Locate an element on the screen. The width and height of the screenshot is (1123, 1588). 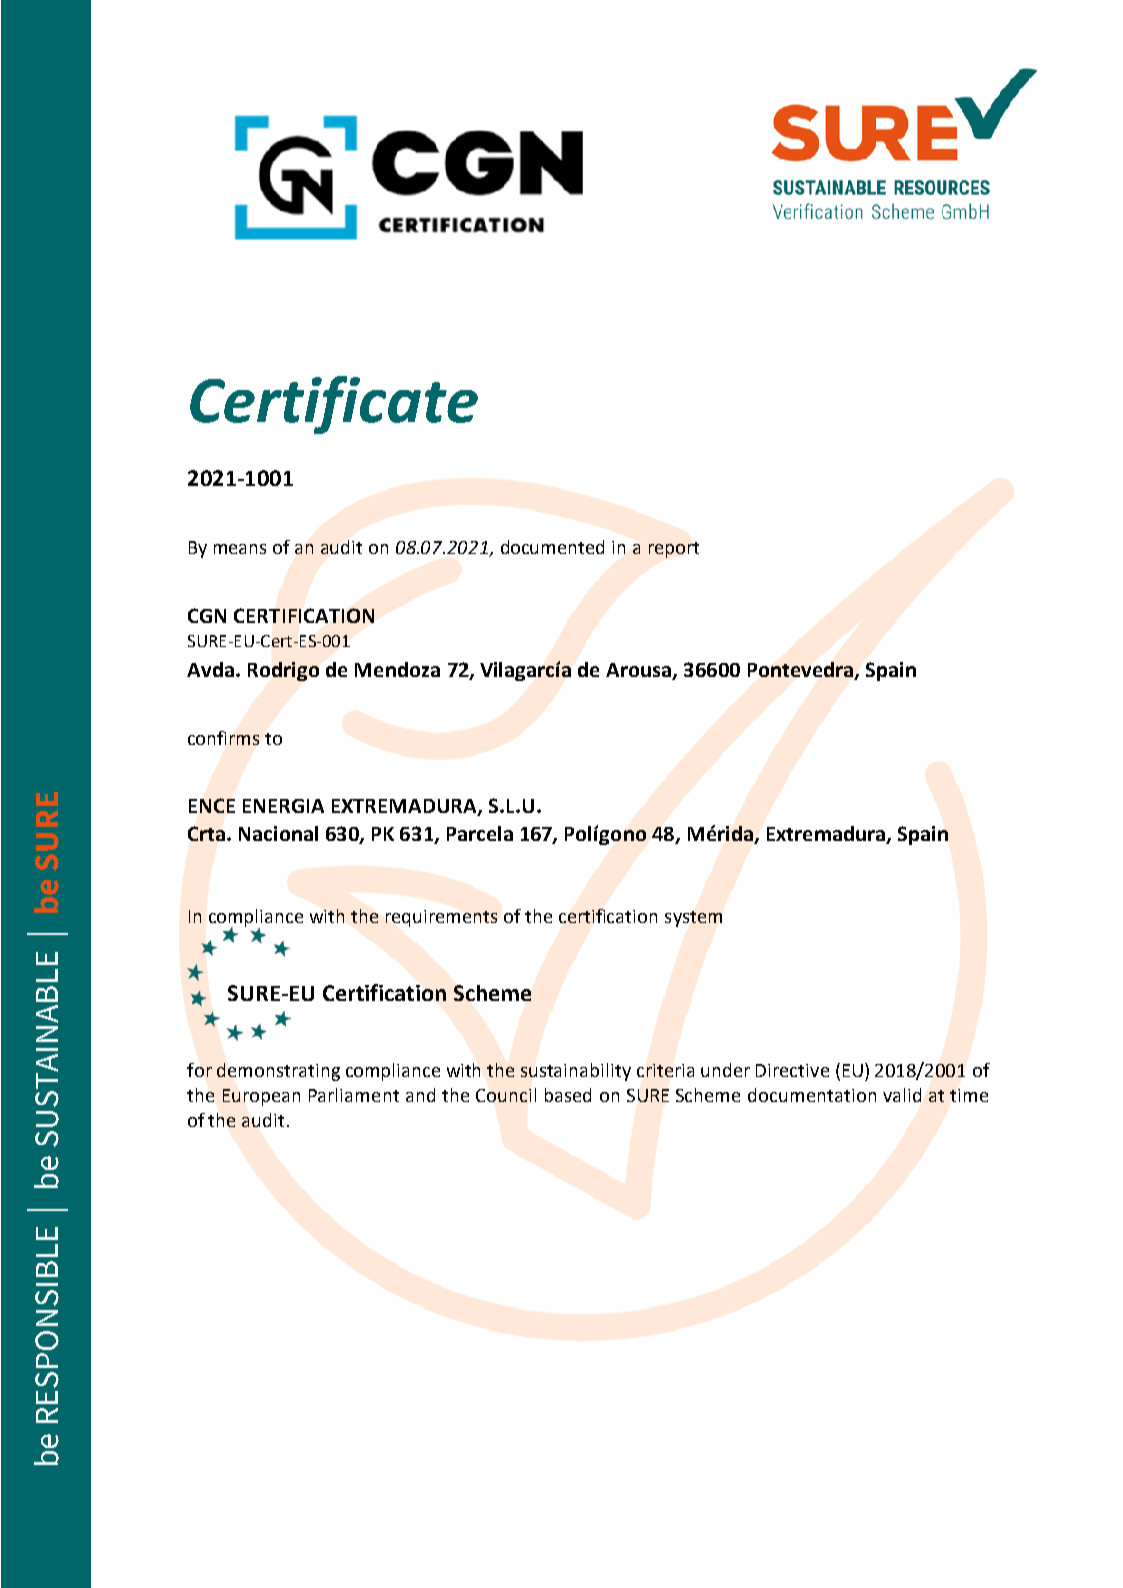
demonstrating is located at coordinates (278, 1072).
